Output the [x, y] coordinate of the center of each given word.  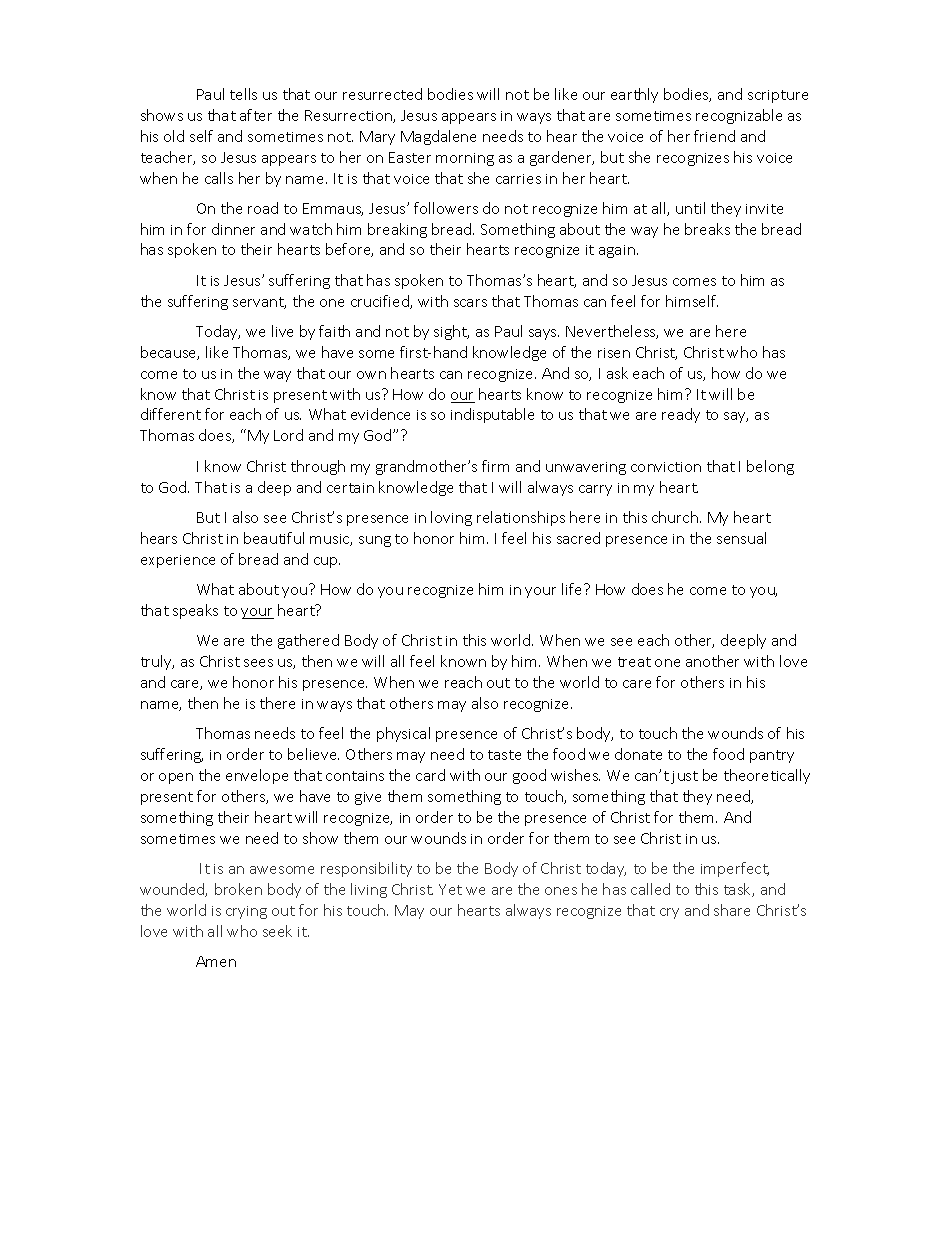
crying [246, 912]
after [256, 115]
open [176, 778]
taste [504, 755]
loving [451, 518]
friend [714, 136]
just [684, 777]
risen [614, 353]
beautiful [274, 538]
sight [451, 332]
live [282, 331]
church [675, 517]
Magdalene [438, 137]
